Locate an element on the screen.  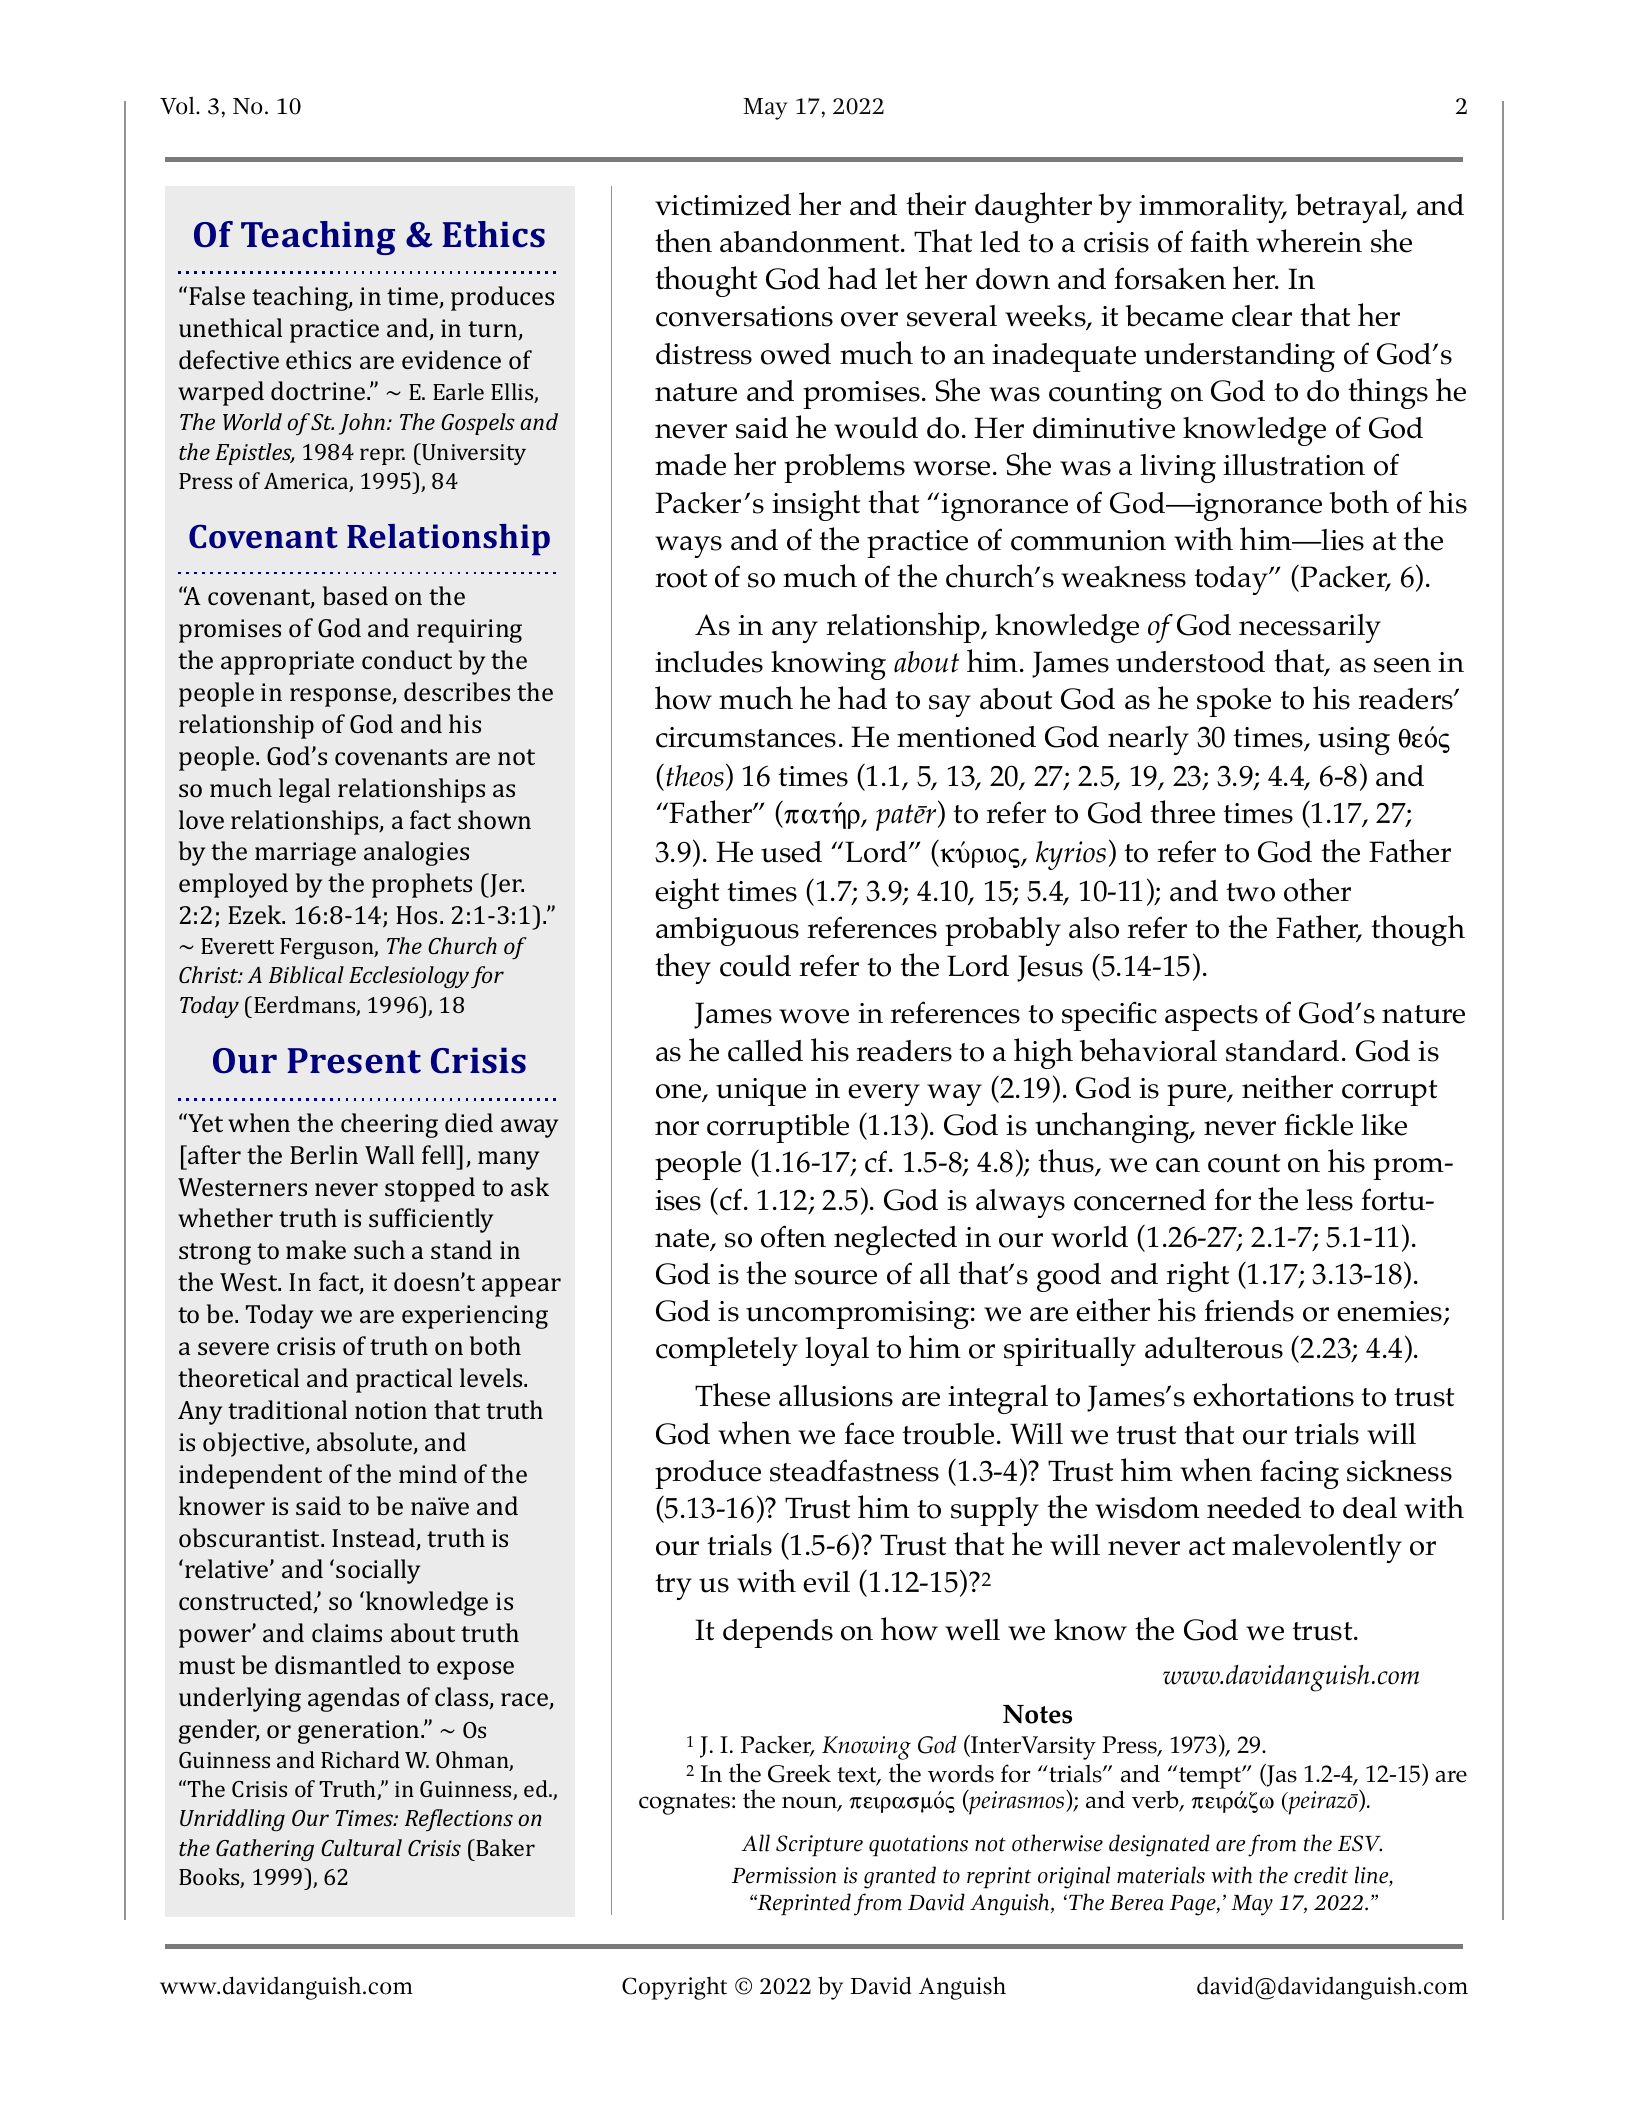
Present is located at coordinates (354, 1061).
